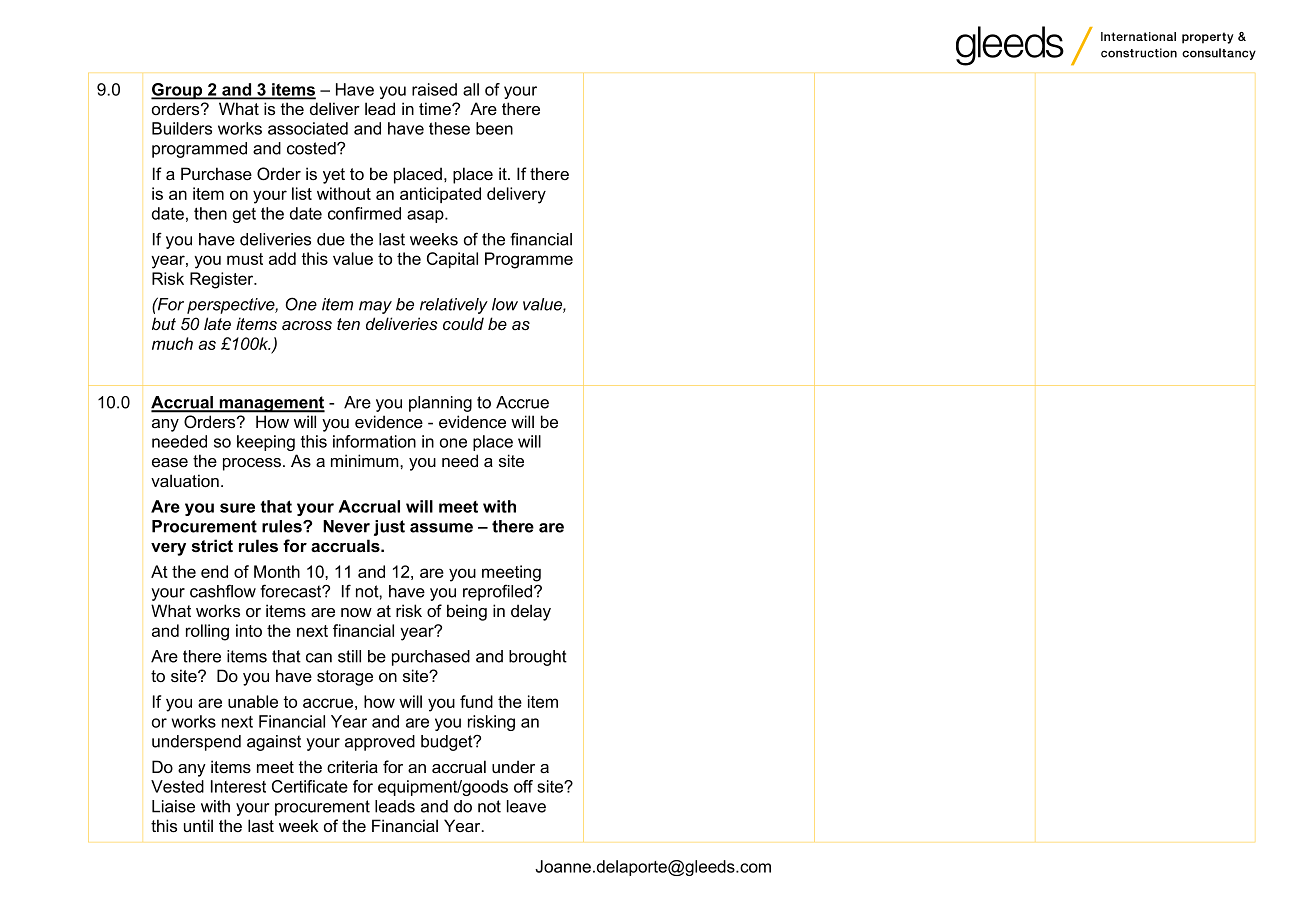 The width and height of the page is (1308, 924). I want to click on criteria, so click(352, 767).
